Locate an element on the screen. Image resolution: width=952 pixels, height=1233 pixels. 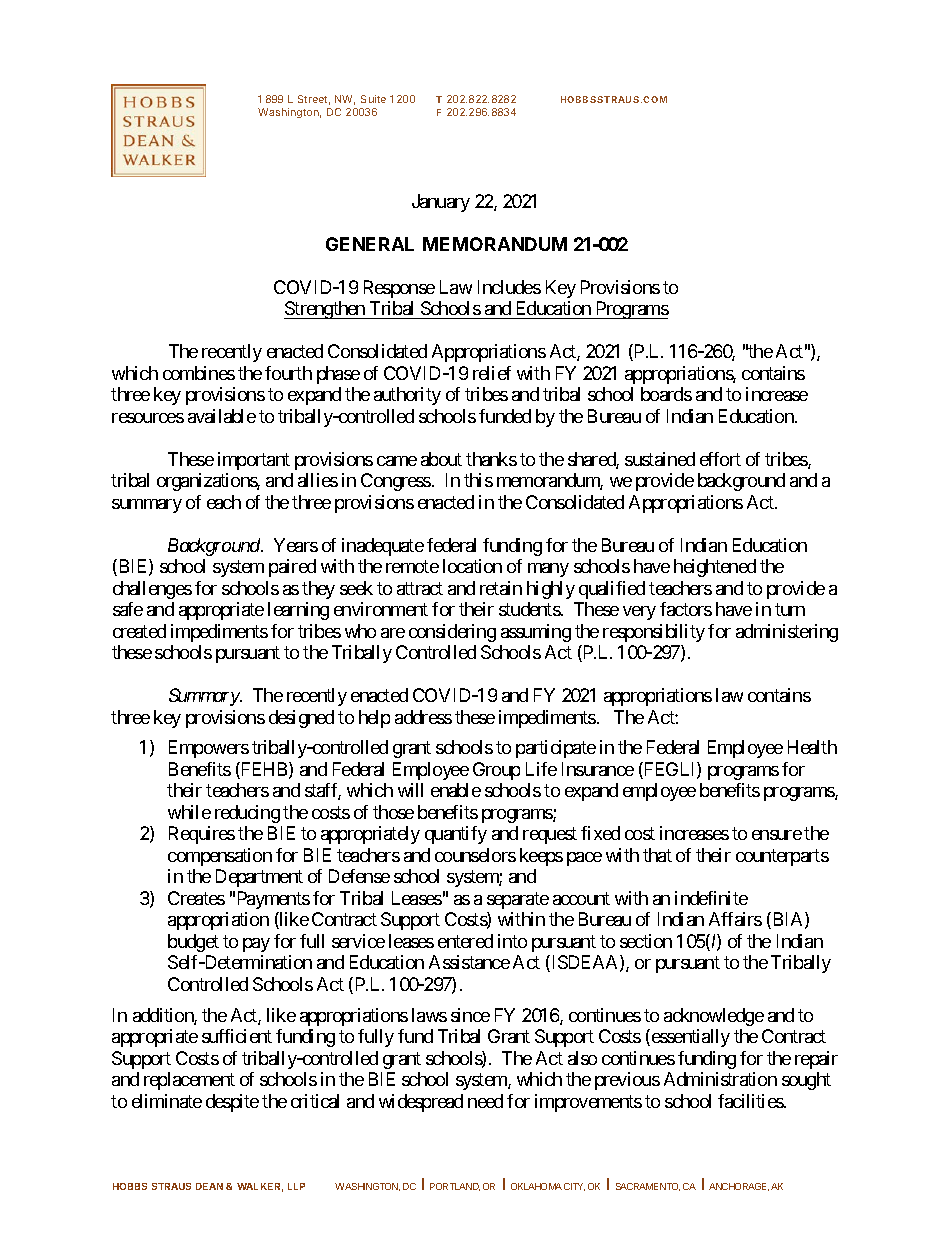
DEAN is located at coordinates (209, 1186).
